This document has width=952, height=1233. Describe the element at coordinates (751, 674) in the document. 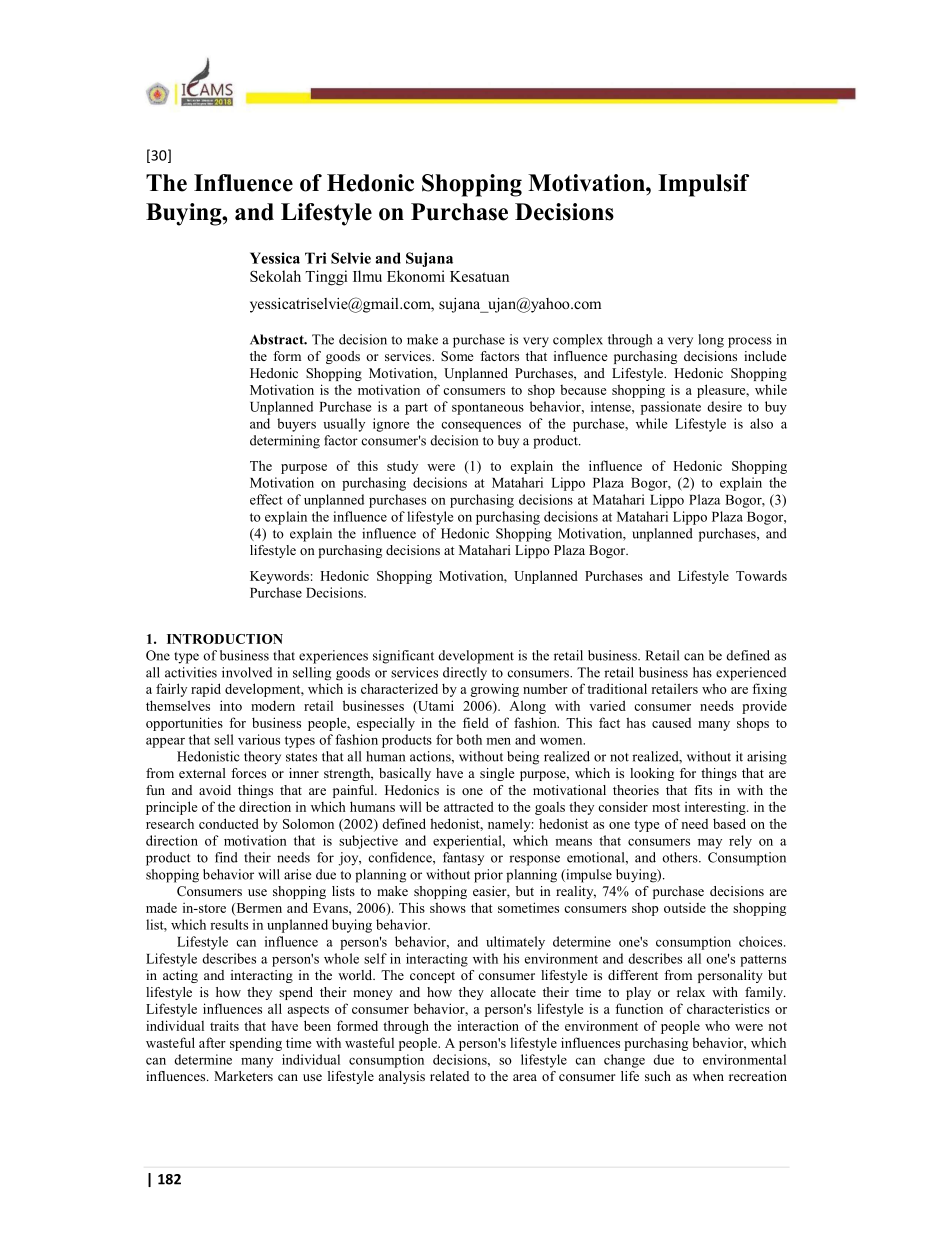

I see `experienced` at that location.
